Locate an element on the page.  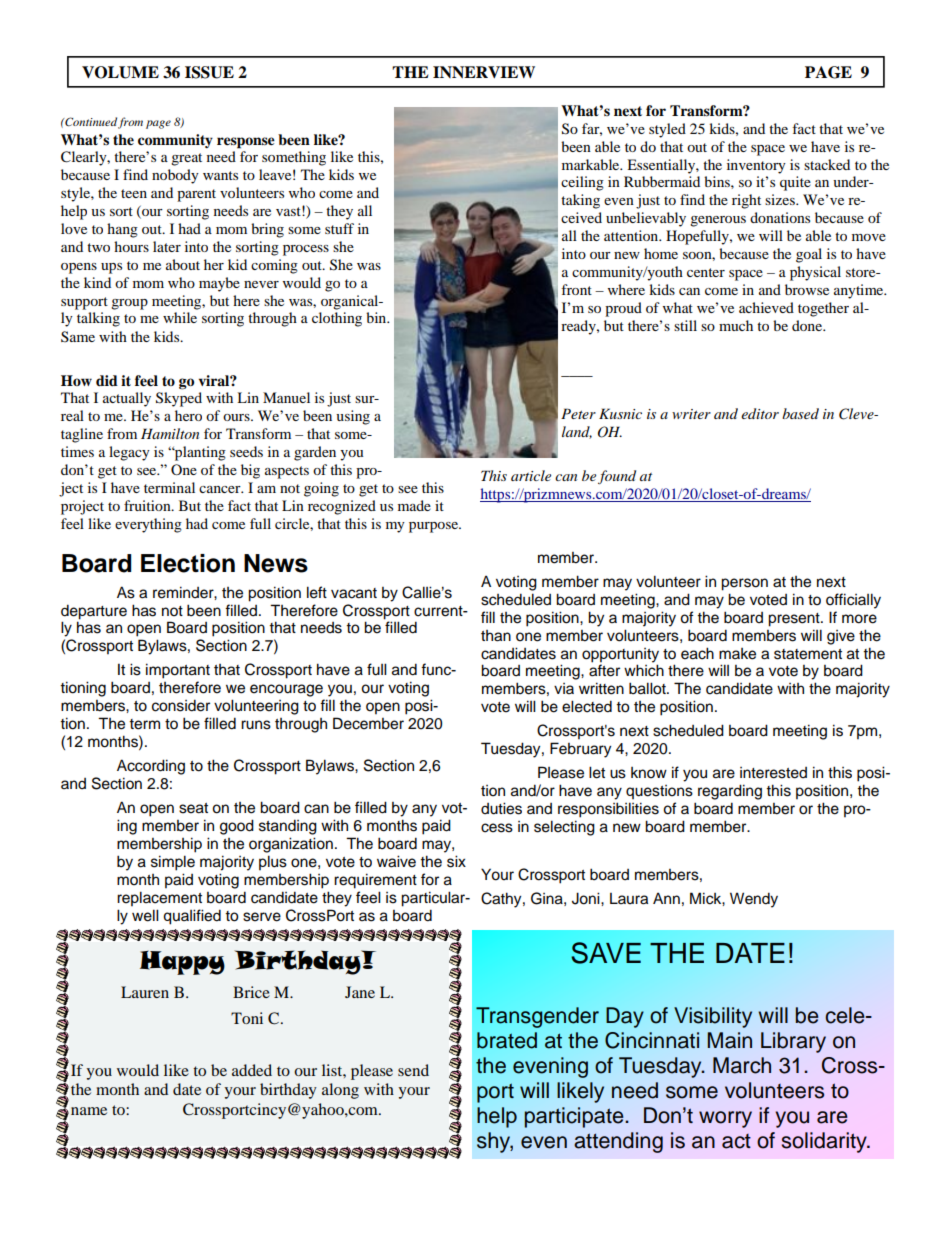
inventory is located at coordinates (756, 166).
